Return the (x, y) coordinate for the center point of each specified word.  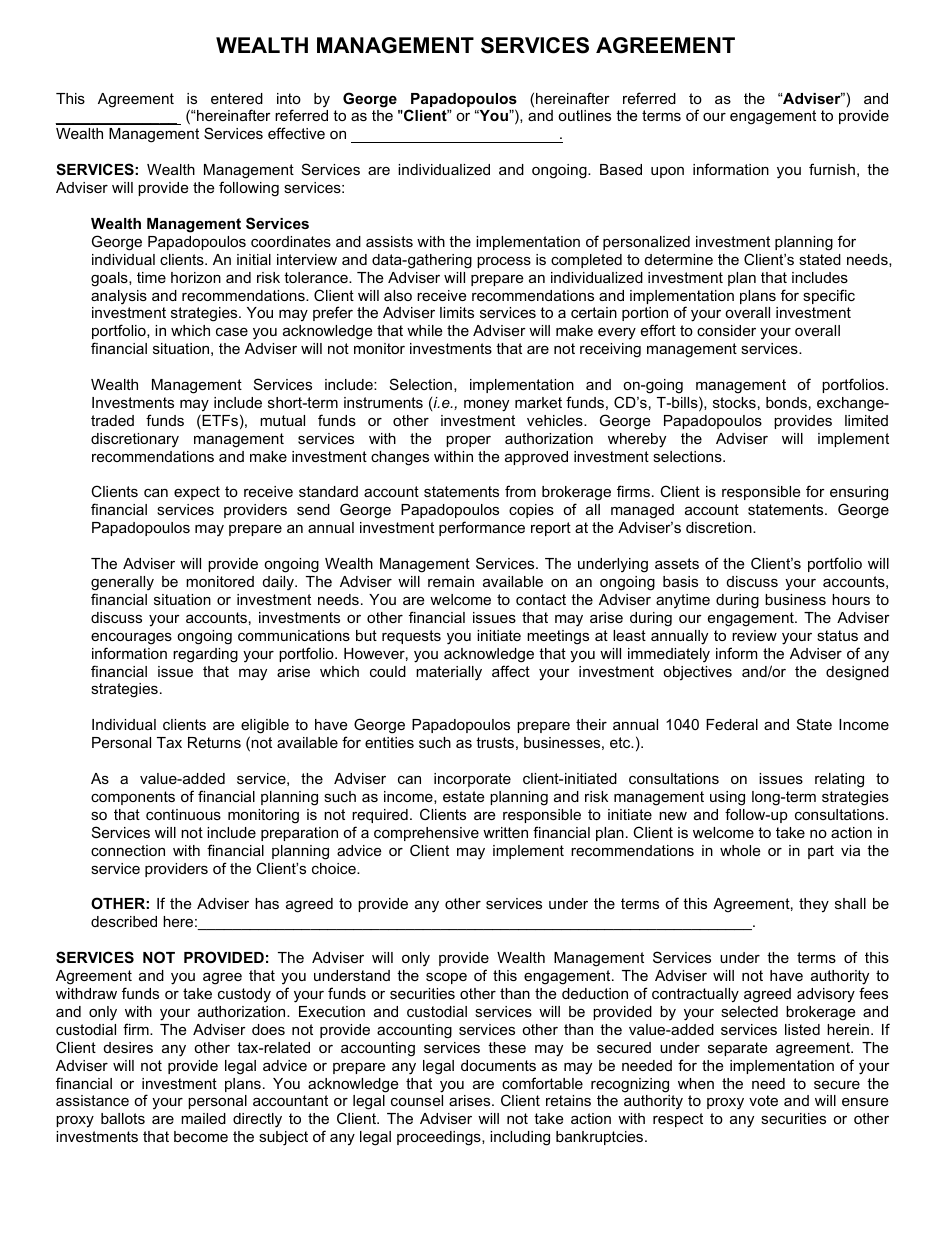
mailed (203, 1118)
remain (451, 581)
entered (237, 98)
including (520, 1138)
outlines (584, 115)
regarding (205, 655)
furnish (832, 169)
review (754, 635)
